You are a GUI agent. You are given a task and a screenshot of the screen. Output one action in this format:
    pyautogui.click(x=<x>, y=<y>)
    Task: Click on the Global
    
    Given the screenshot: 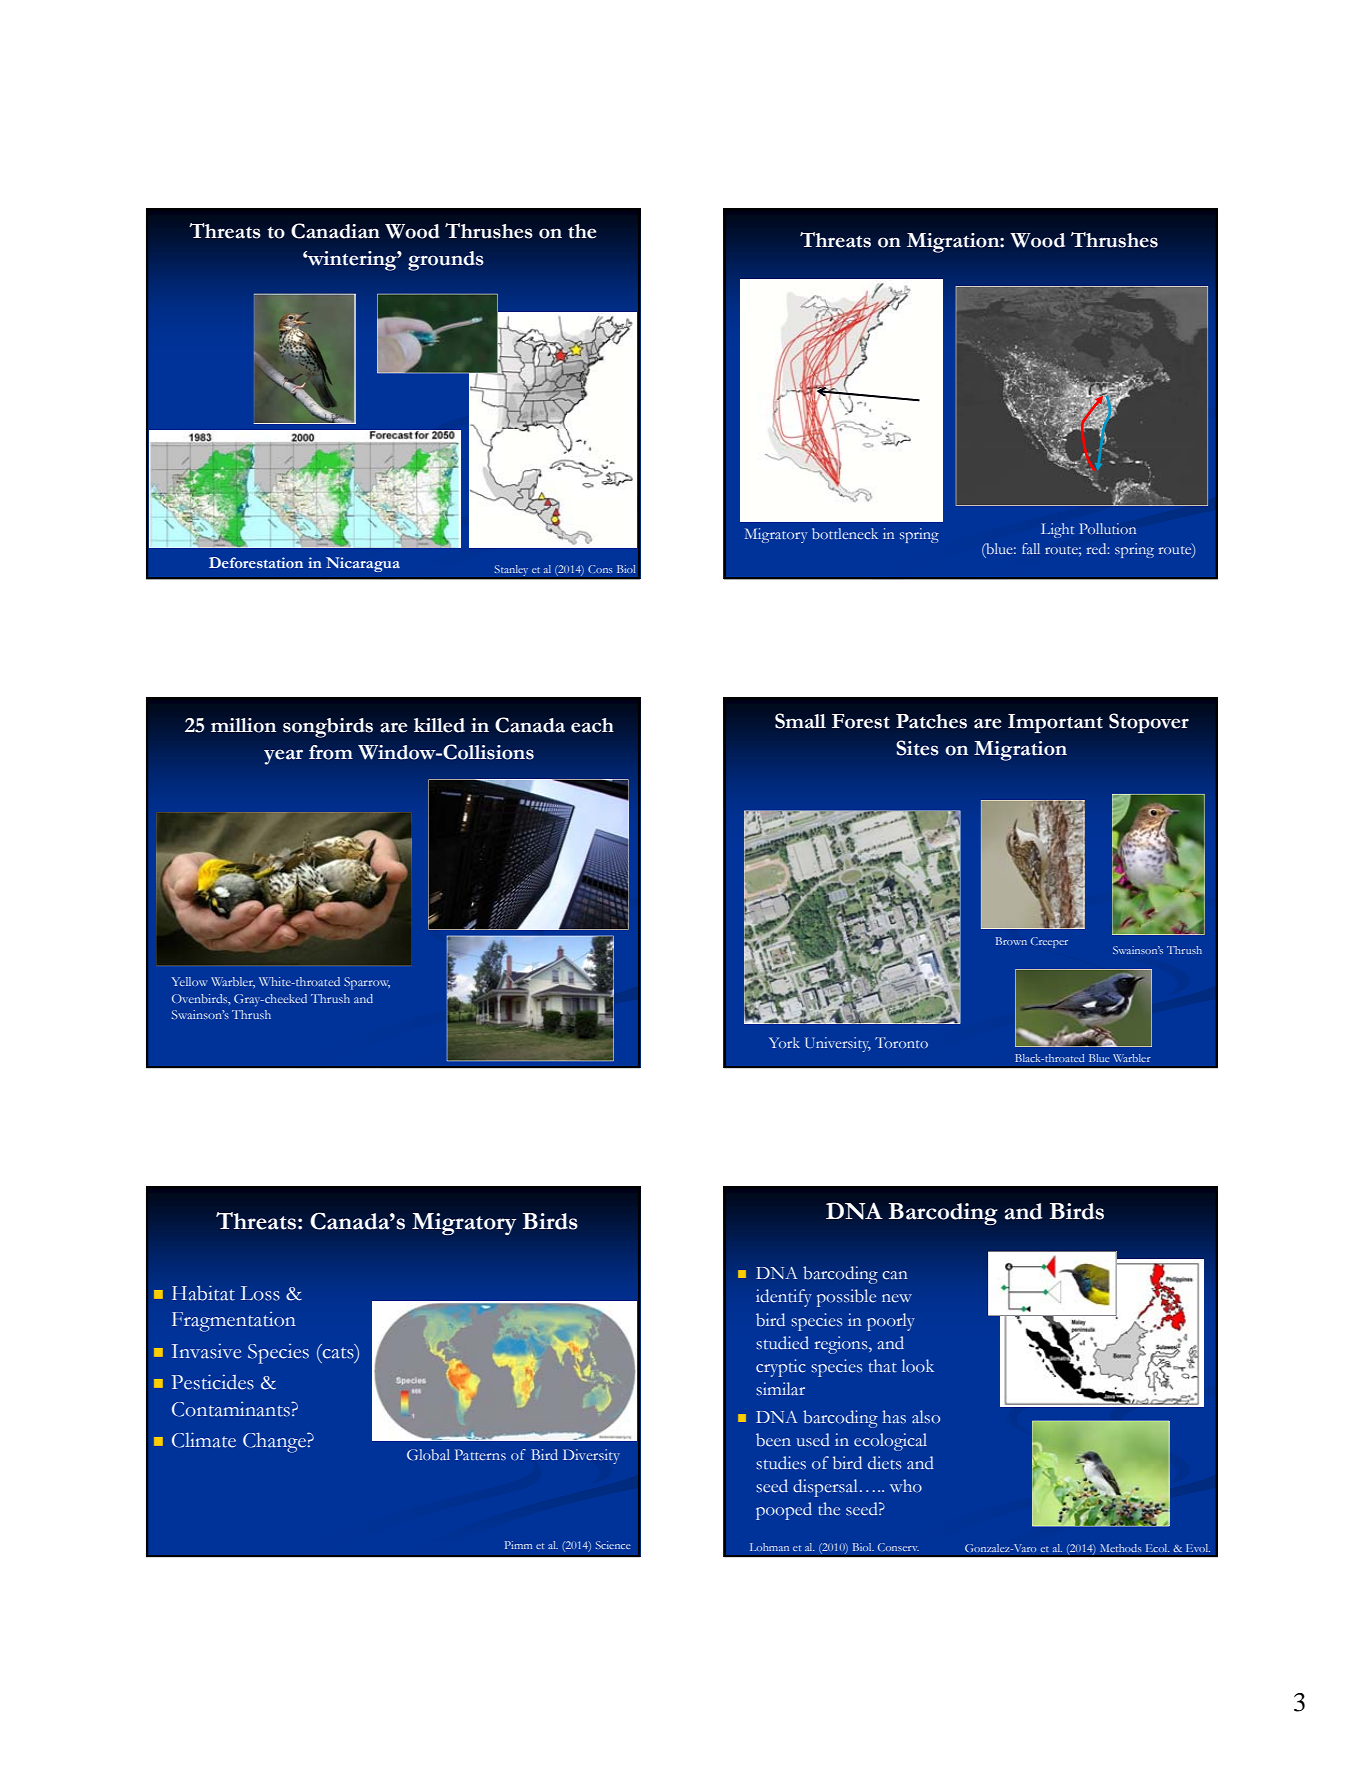 What is the action you would take?
    pyautogui.click(x=428, y=1454)
